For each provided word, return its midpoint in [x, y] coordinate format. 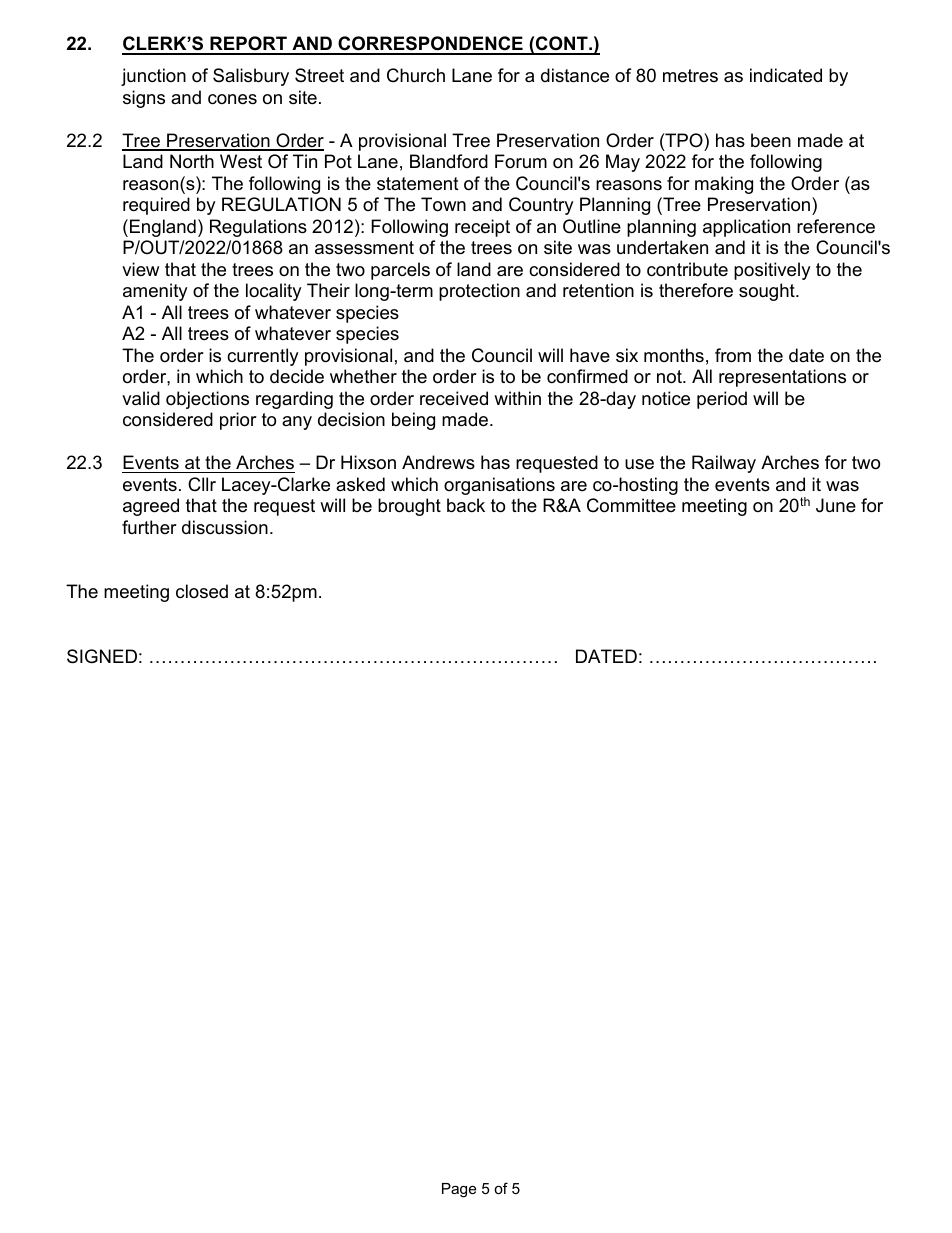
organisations [499, 486]
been [771, 140]
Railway [724, 464]
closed [202, 591]
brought [409, 507]
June [836, 505]
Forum [521, 161]
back [466, 505]
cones [232, 99]
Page [459, 1190]
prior [238, 421]
